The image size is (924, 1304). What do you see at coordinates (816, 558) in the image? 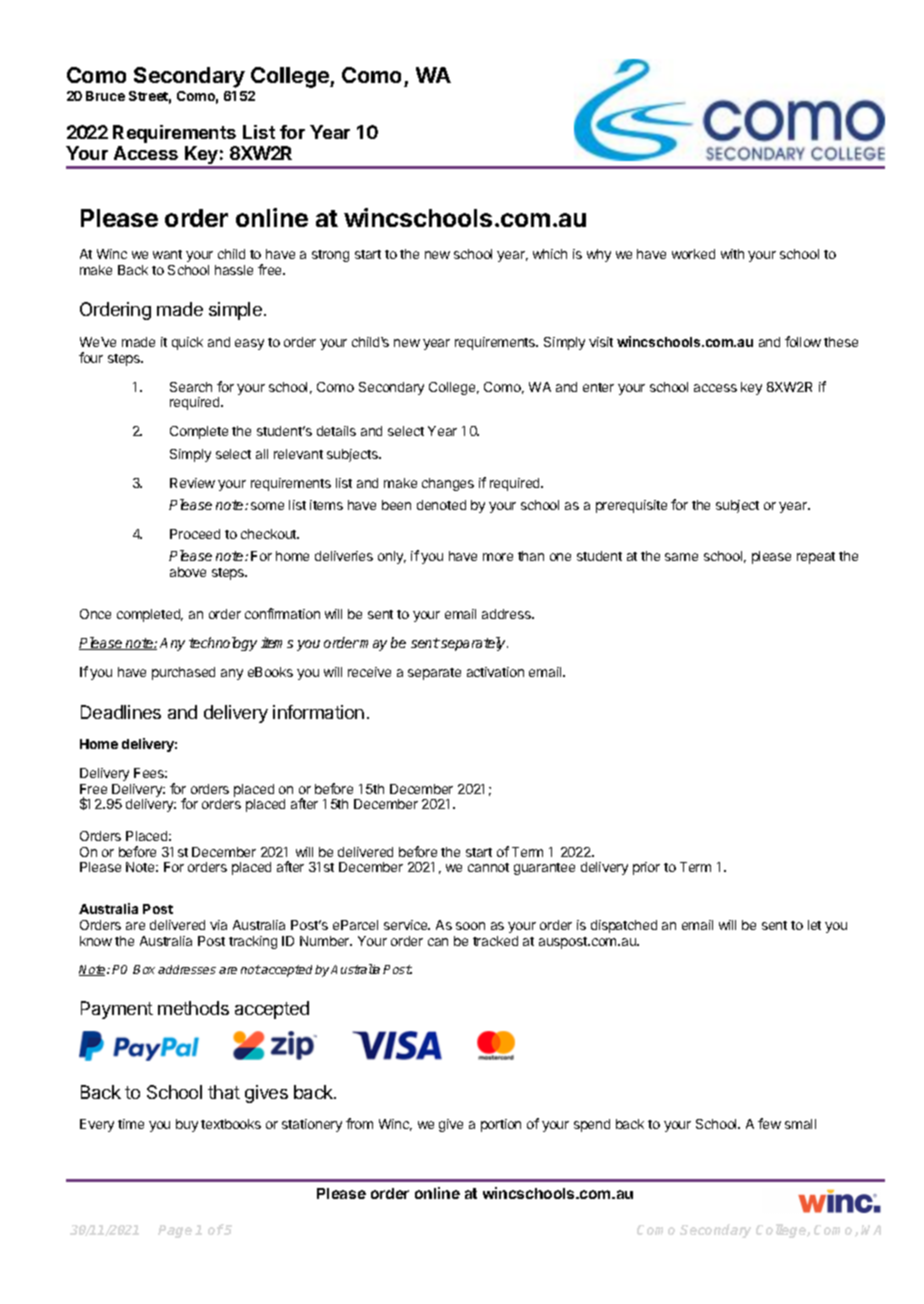
I see `repeat` at bounding box center [816, 558].
